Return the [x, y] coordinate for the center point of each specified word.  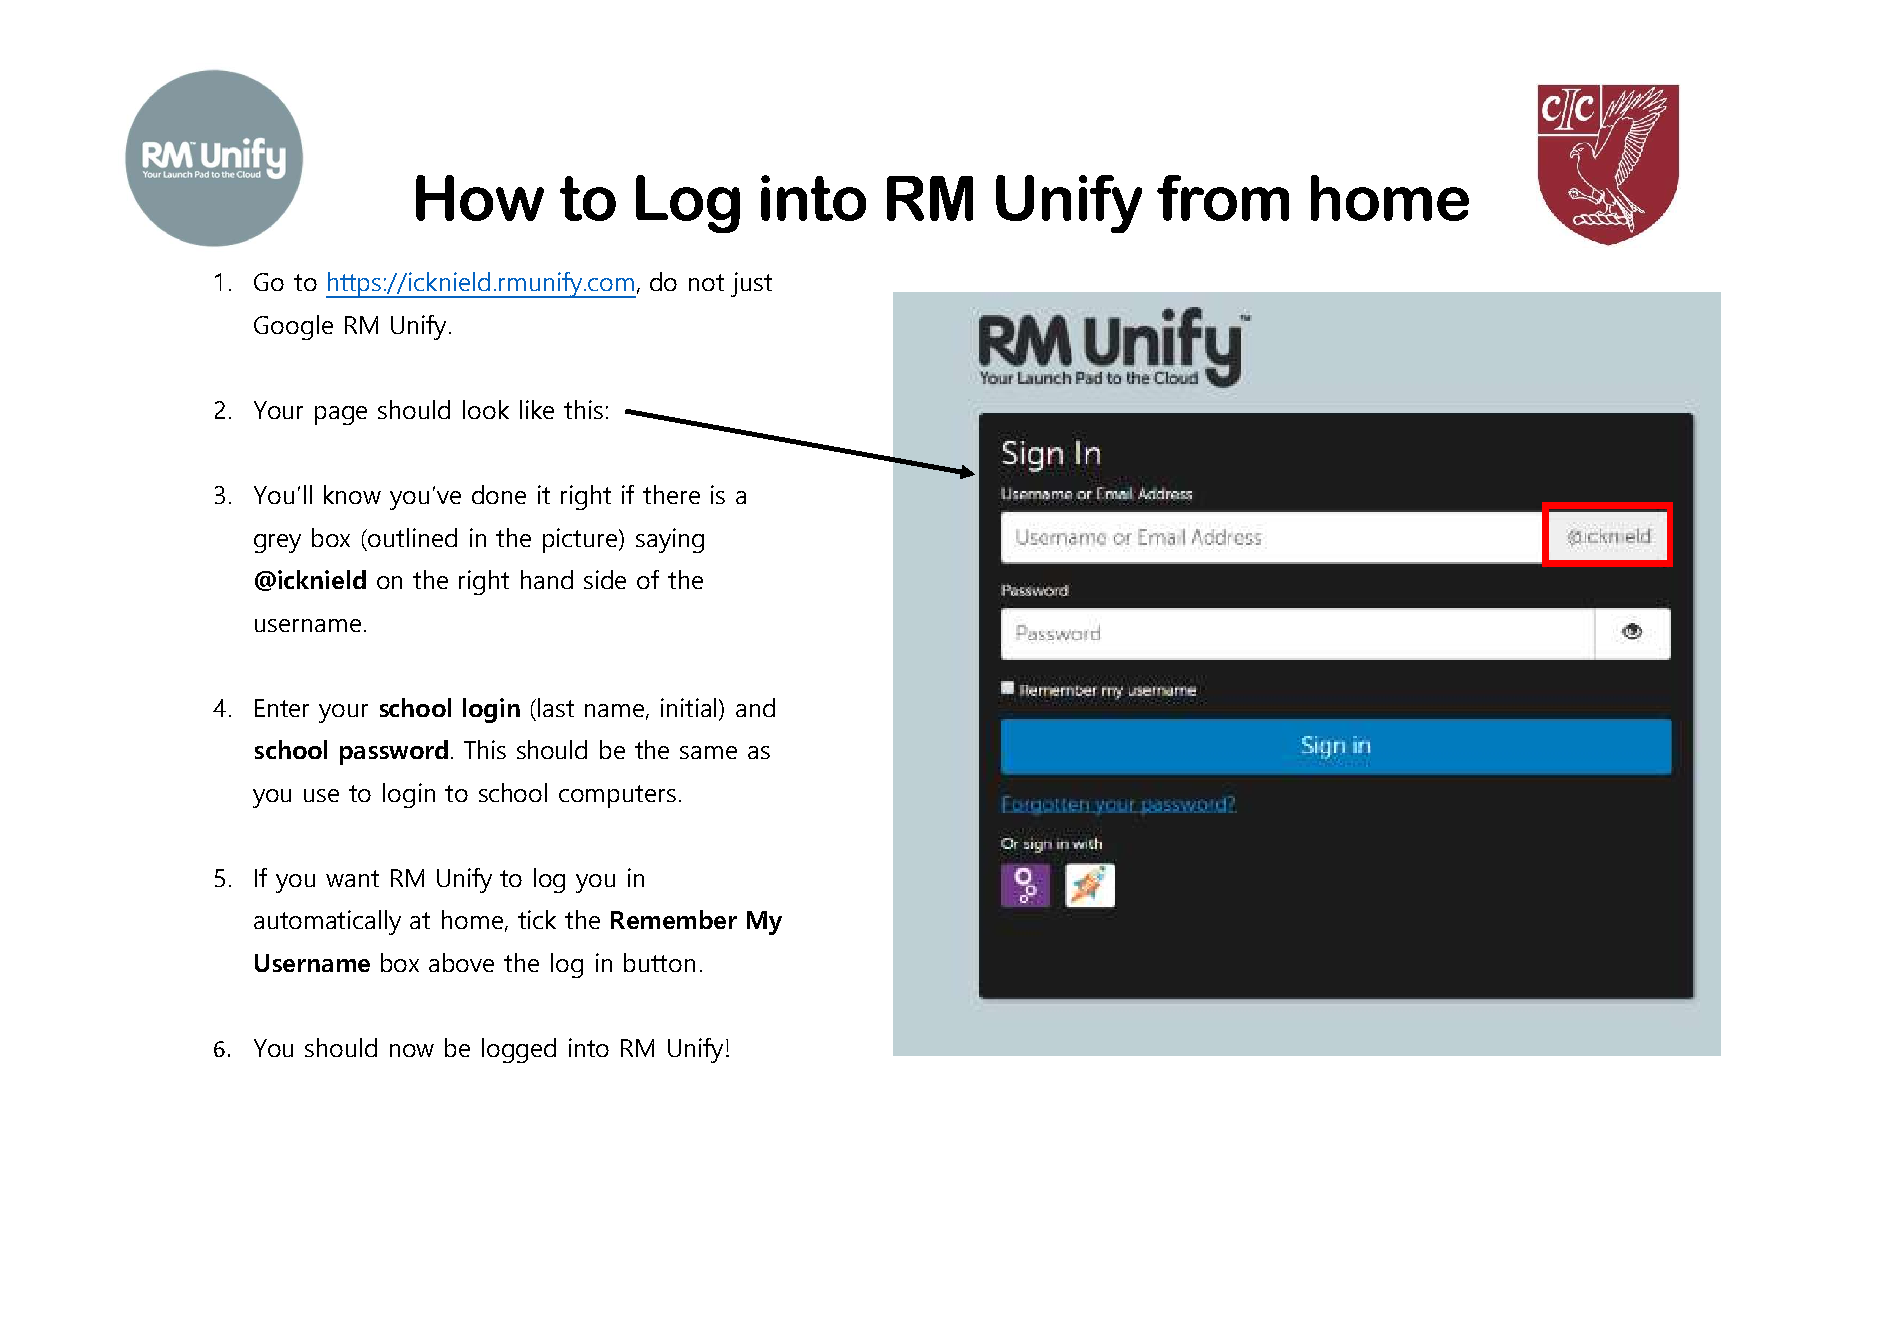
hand [547, 579]
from [1223, 198]
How [480, 198]
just [751, 284]
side [605, 579]
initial [690, 707]
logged [519, 1050]
